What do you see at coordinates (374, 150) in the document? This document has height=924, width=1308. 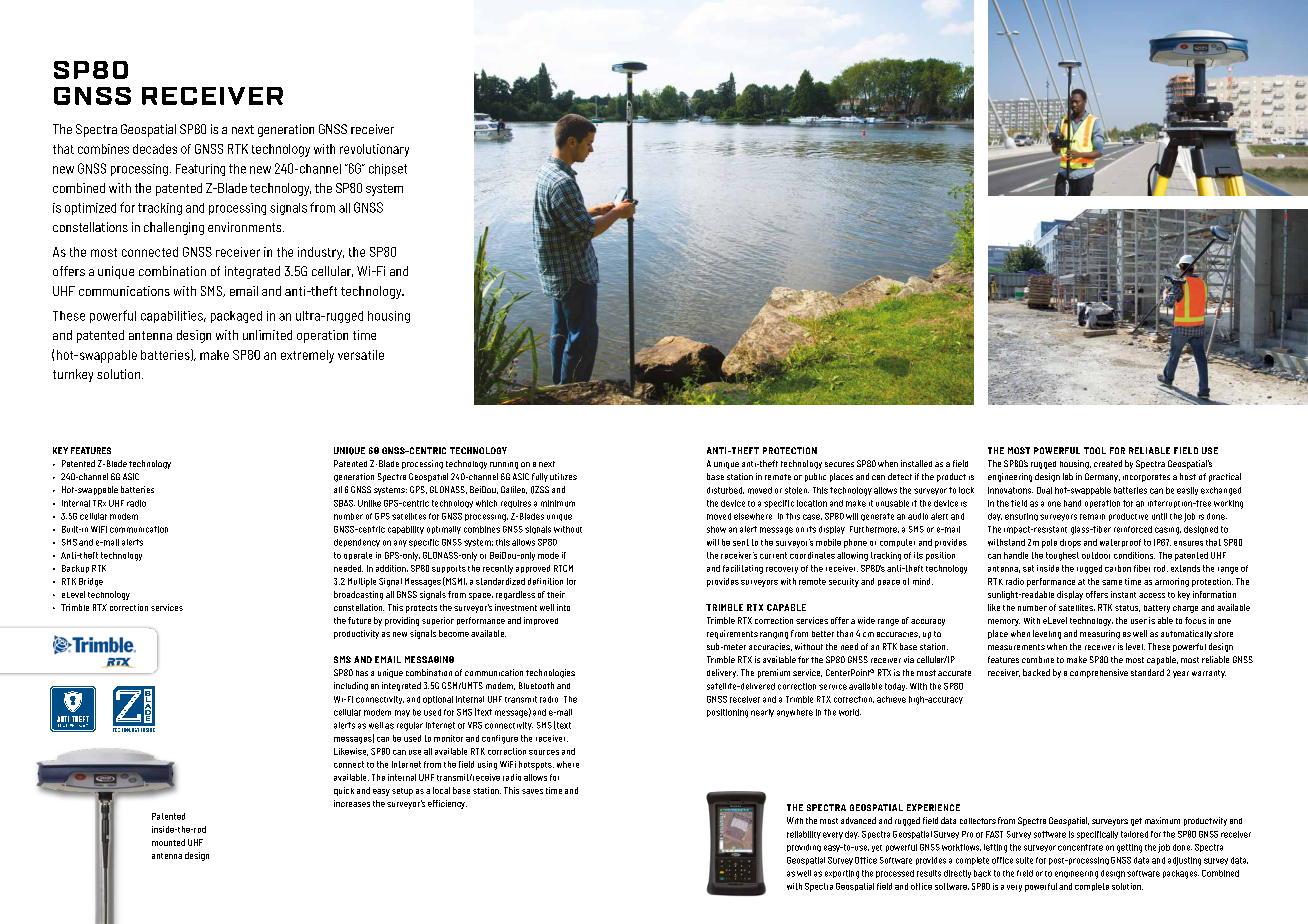 I see `revolutionary` at bounding box center [374, 150].
